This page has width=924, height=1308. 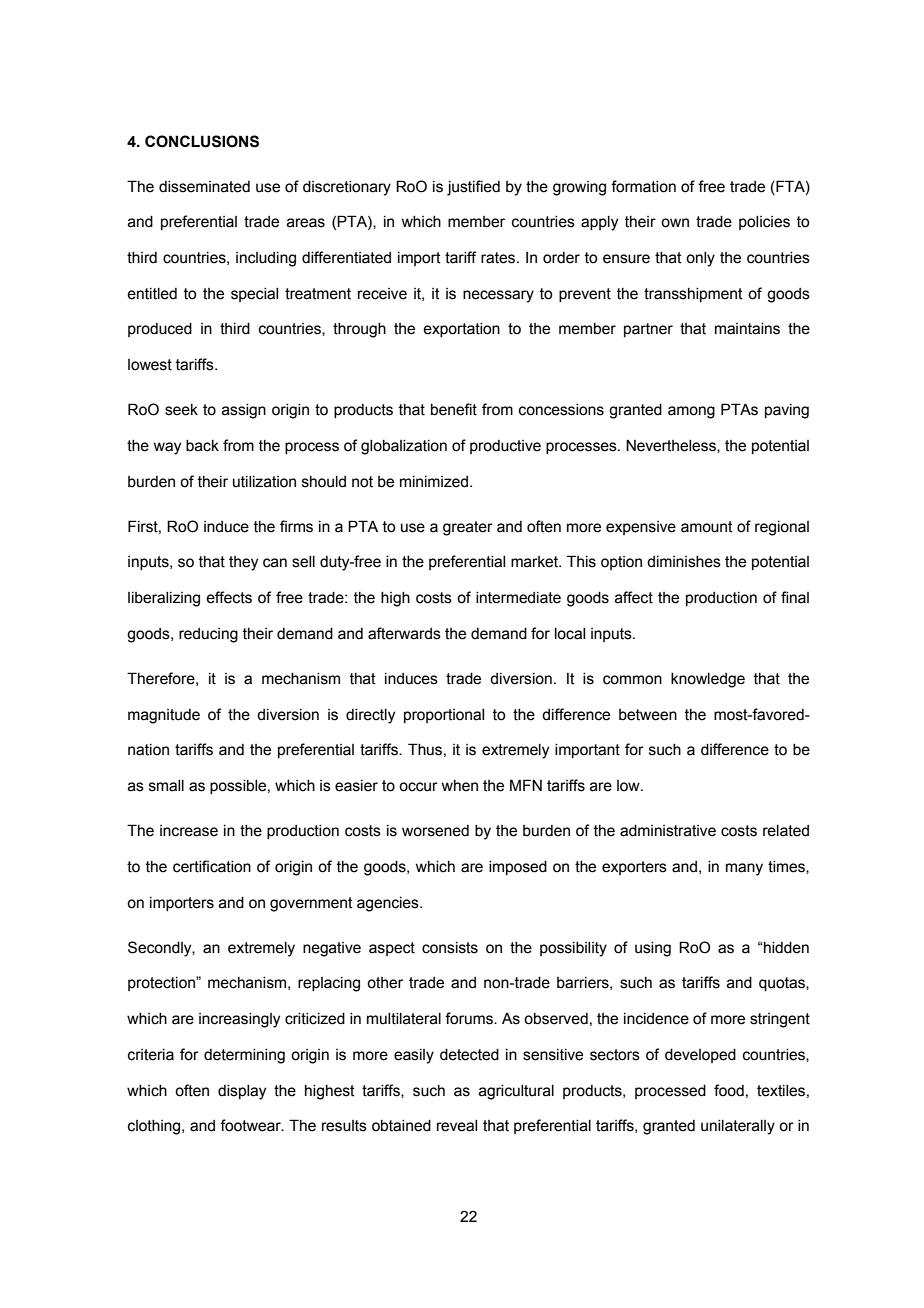 What do you see at coordinates (744, 869) in the page?
I see `many` at bounding box center [744, 869].
